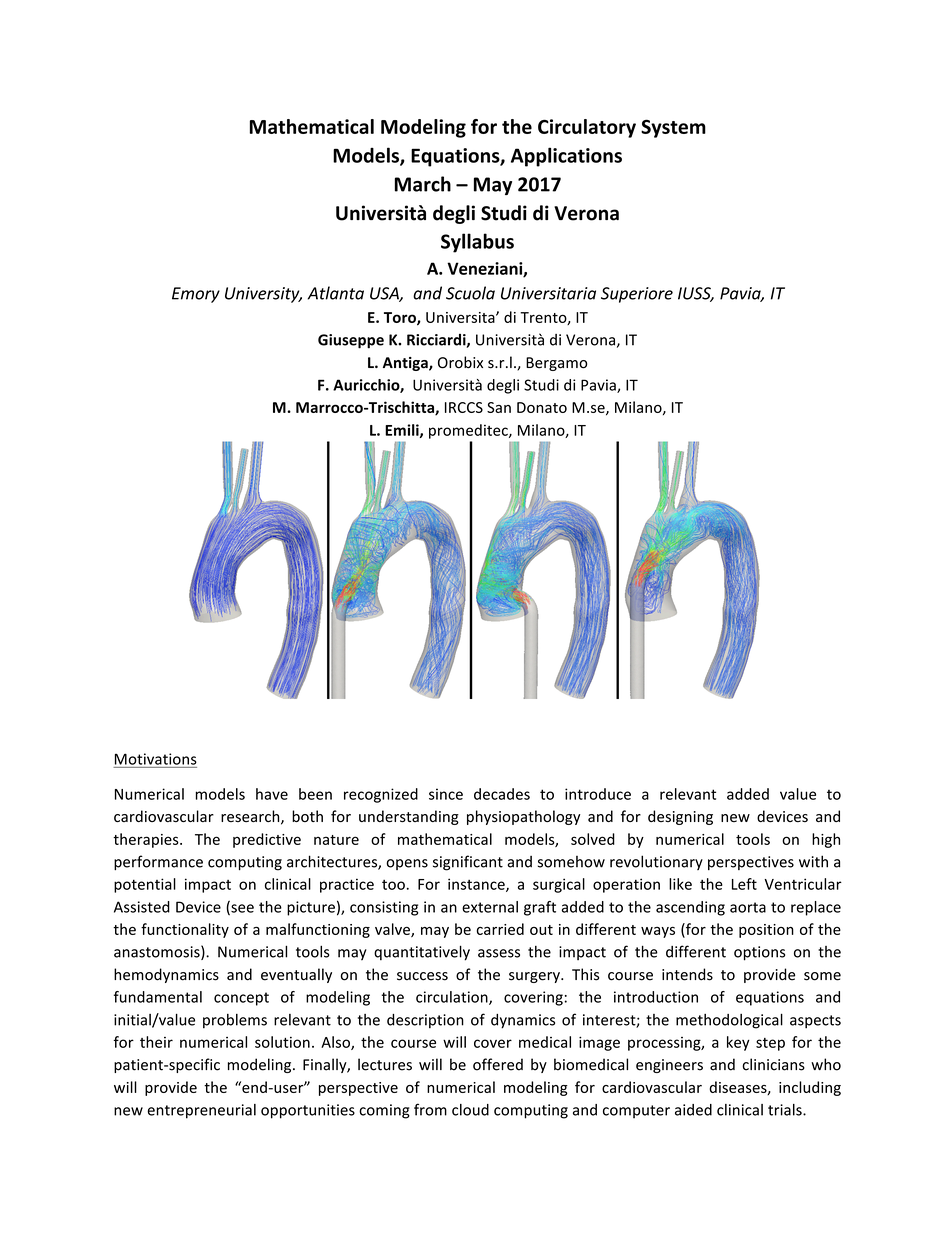 Image resolution: width=952 pixels, height=1233 pixels. What do you see at coordinates (423, 184) in the image?
I see `March` at bounding box center [423, 184].
